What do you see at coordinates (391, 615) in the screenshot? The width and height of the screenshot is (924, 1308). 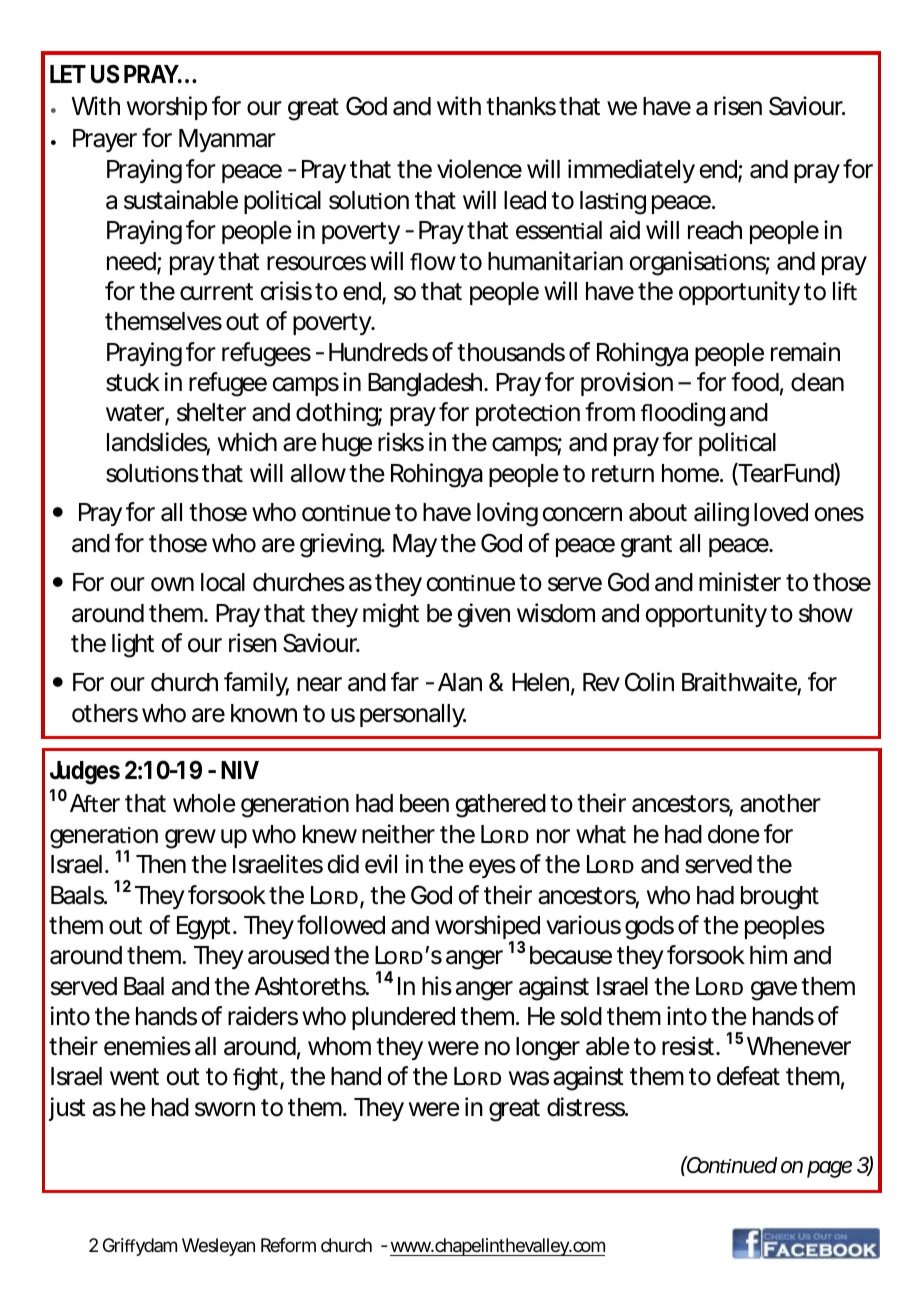 I see `might` at bounding box center [391, 615].
